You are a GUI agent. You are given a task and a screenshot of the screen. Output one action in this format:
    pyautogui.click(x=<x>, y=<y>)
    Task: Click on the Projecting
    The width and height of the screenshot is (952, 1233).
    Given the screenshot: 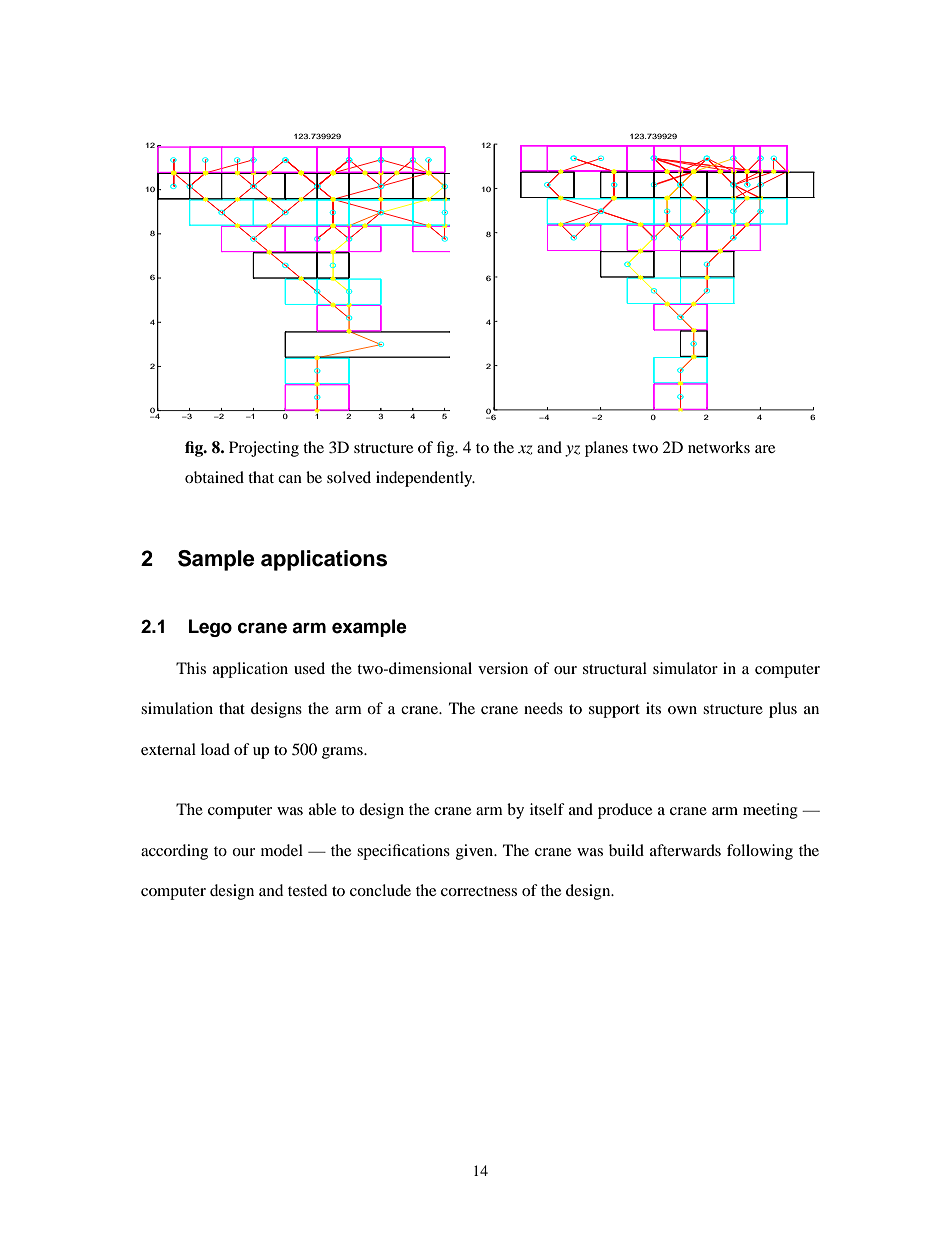 What is the action you would take?
    pyautogui.click(x=264, y=449)
